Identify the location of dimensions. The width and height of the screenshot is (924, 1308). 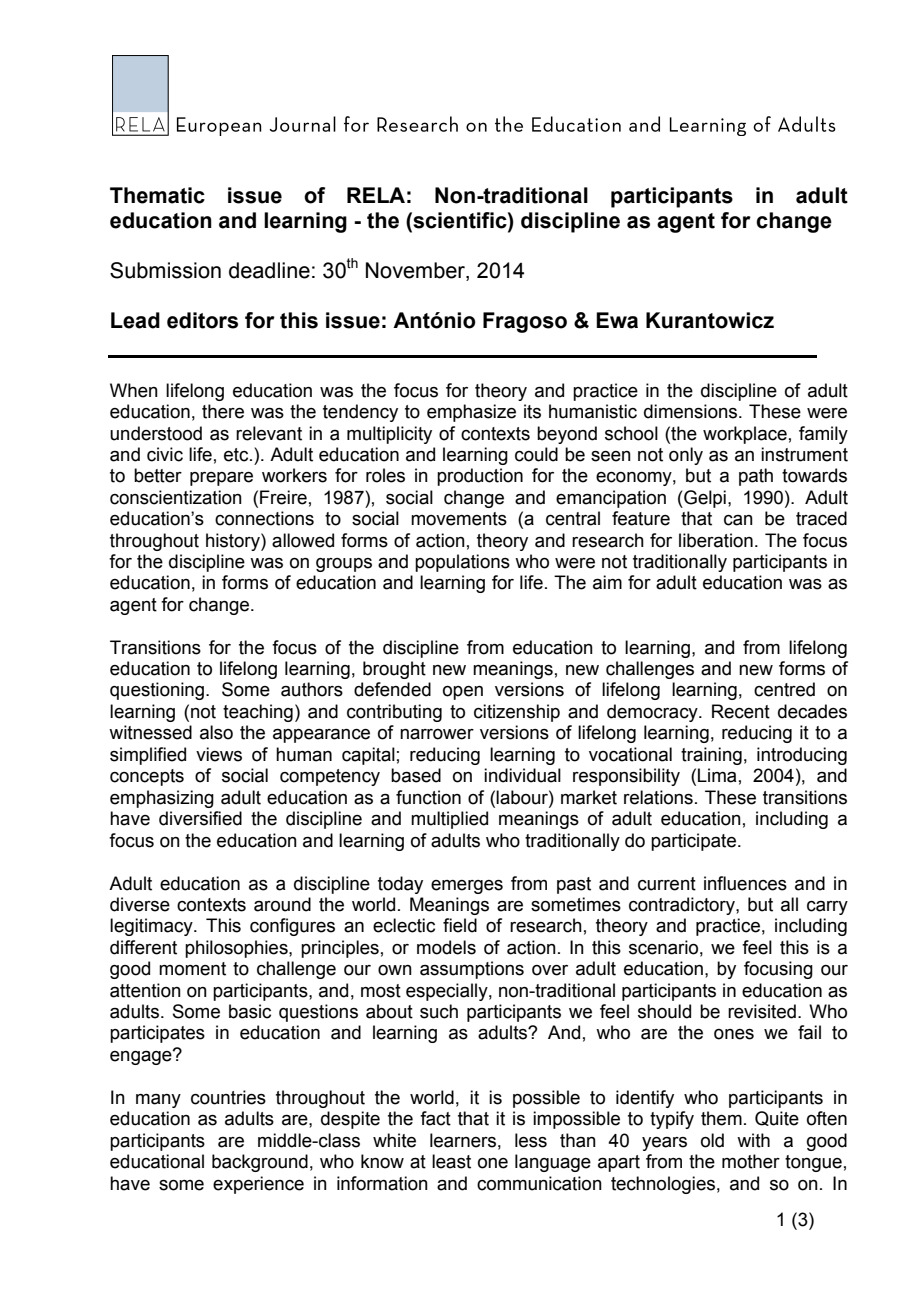
(692, 411).
